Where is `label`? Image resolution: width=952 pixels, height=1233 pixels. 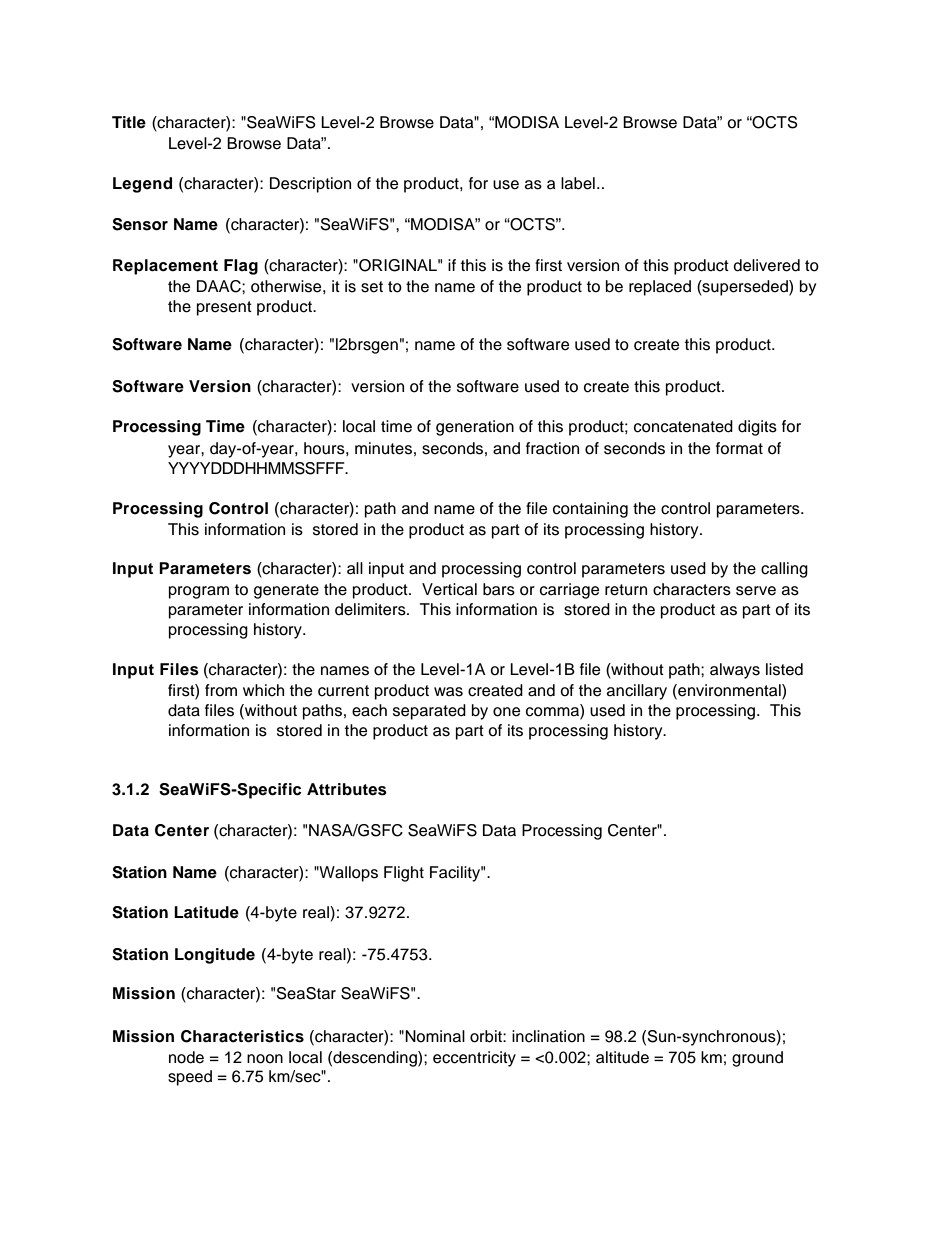
label is located at coordinates (578, 183).
